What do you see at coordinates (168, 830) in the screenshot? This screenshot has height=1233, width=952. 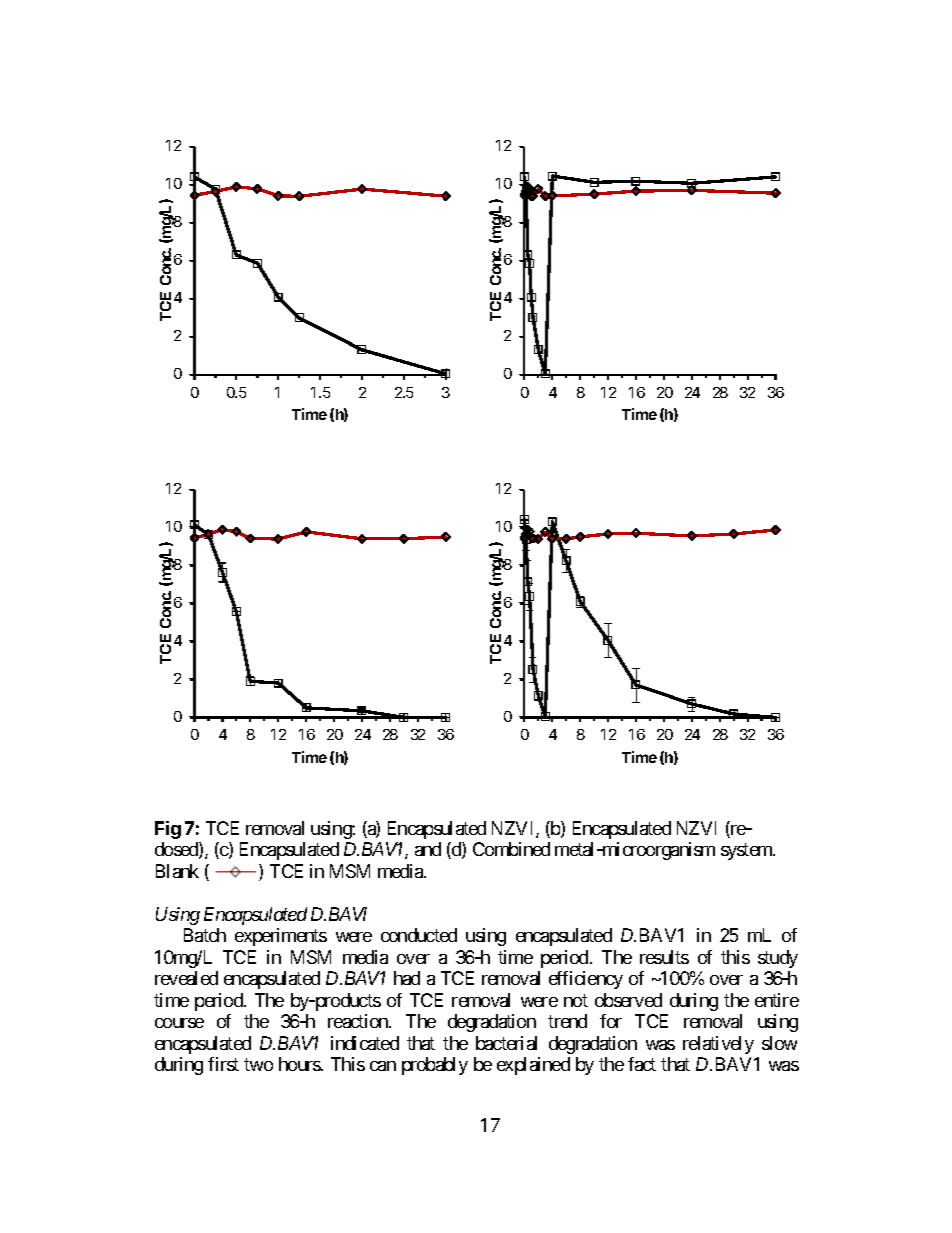 I see `Fig` at bounding box center [168, 830].
